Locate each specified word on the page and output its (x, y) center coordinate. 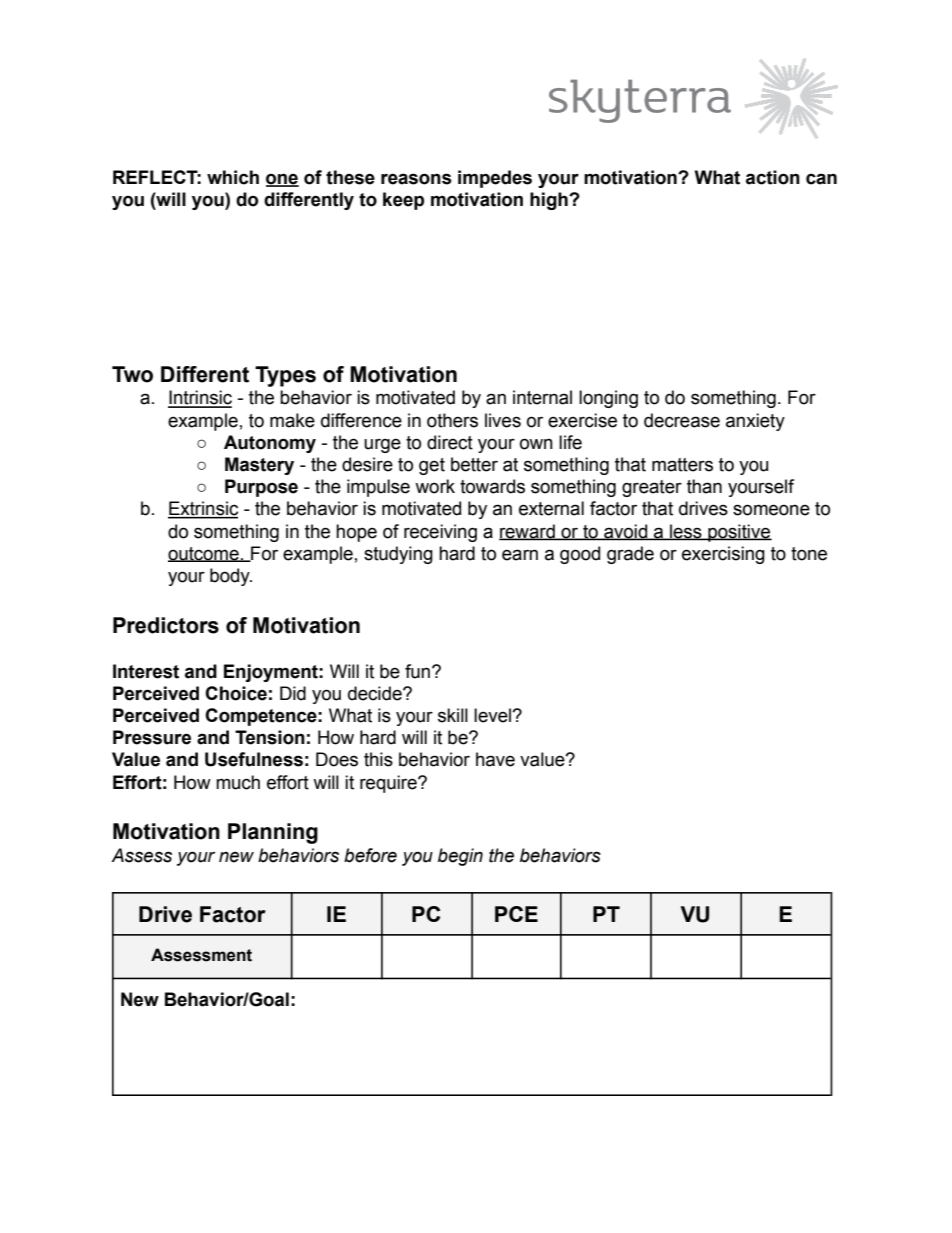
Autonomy (270, 444)
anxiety (755, 422)
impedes (495, 179)
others (452, 420)
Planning (273, 833)
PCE (516, 914)
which (233, 177)
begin (460, 857)
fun (419, 671)
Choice (236, 693)
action (773, 177)
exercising (723, 555)
